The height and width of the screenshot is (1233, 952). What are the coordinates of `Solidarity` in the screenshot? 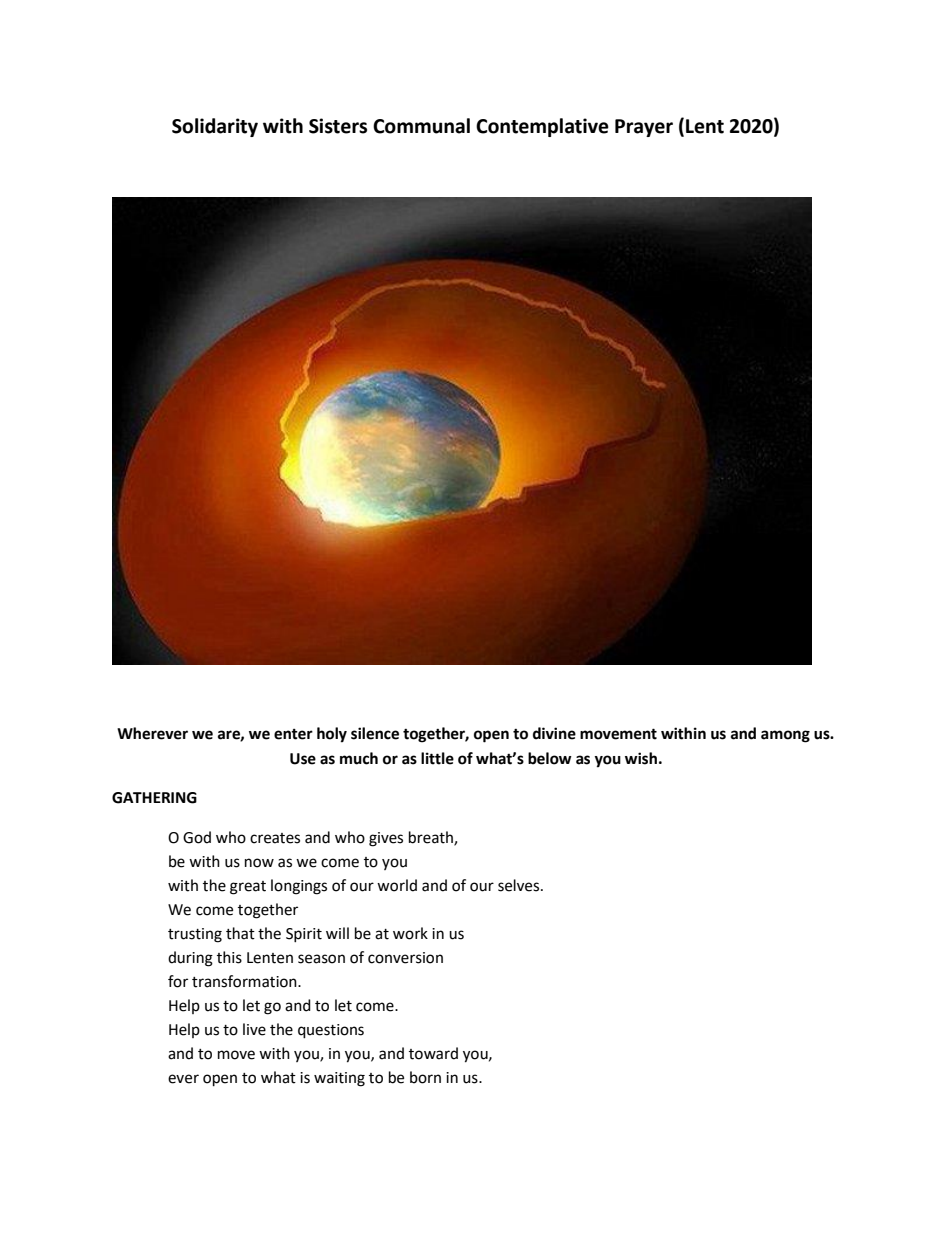 It's located at (215, 127).
